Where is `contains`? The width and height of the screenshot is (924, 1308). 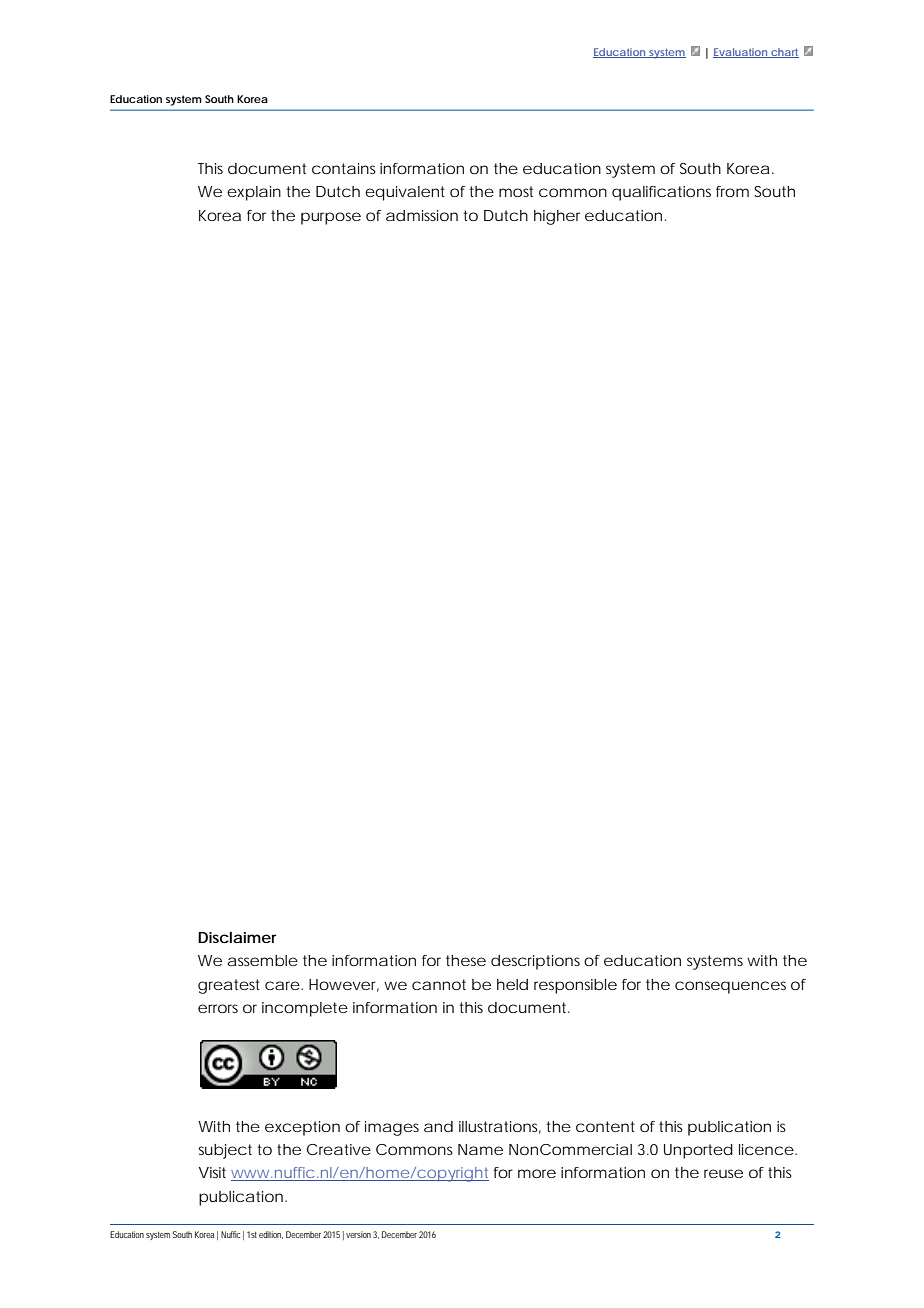
contains is located at coordinates (344, 168).
